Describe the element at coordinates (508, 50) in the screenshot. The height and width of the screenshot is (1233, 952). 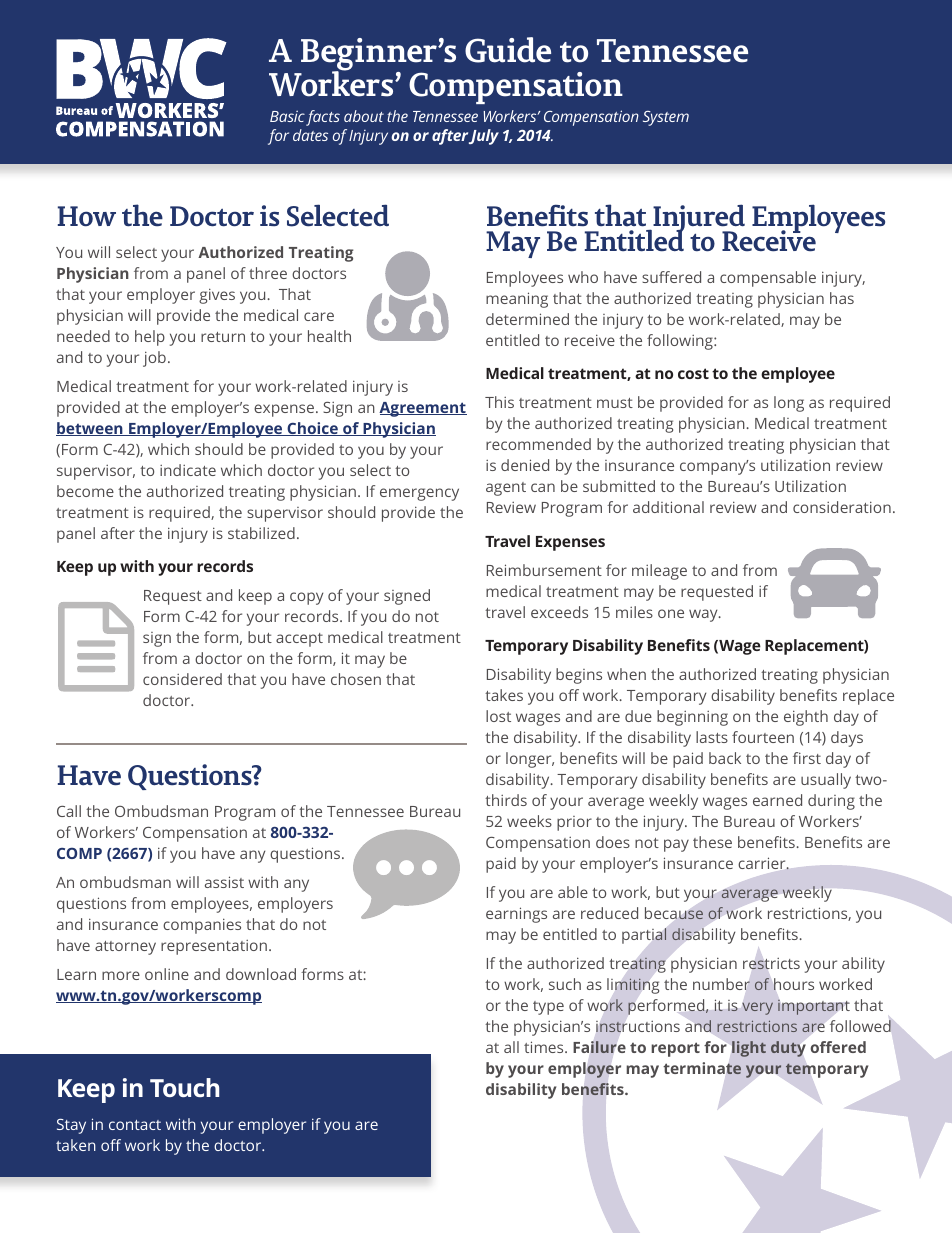
I see `Guide` at that location.
